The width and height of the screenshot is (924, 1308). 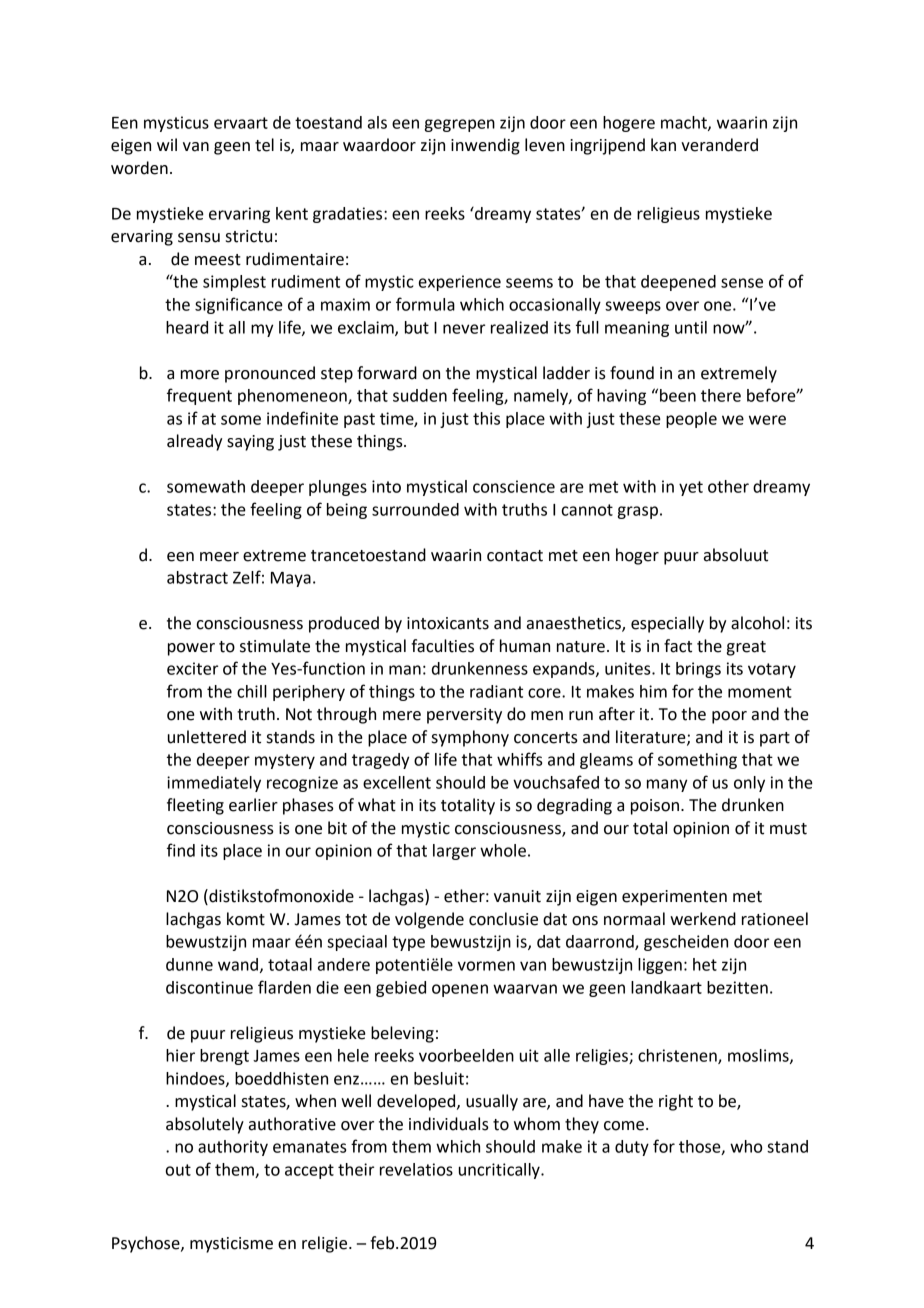 What do you see at coordinates (194, 442) in the screenshot?
I see `already` at bounding box center [194, 442].
